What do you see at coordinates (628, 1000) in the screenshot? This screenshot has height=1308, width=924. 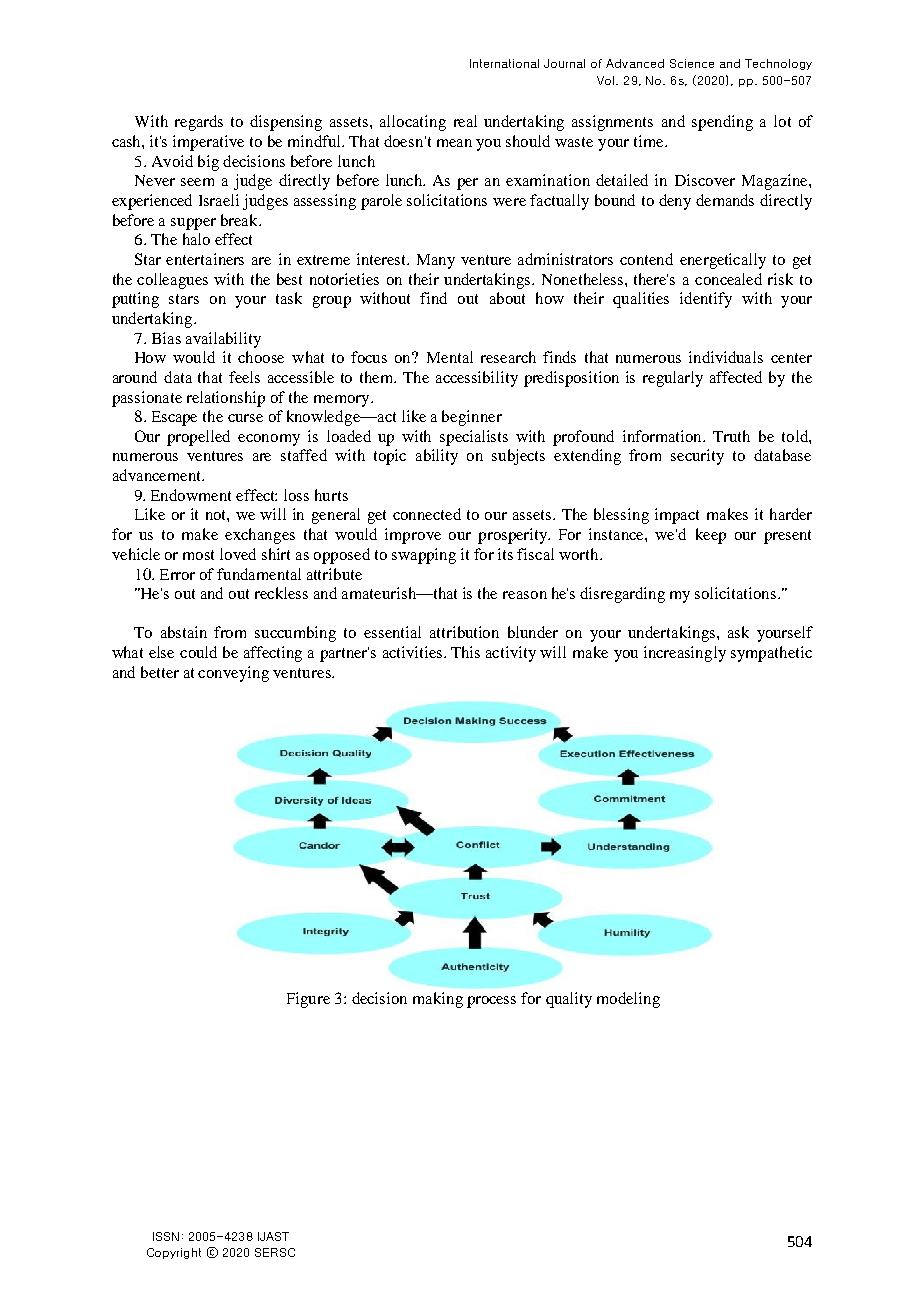 I see `modeling` at bounding box center [628, 1000].
